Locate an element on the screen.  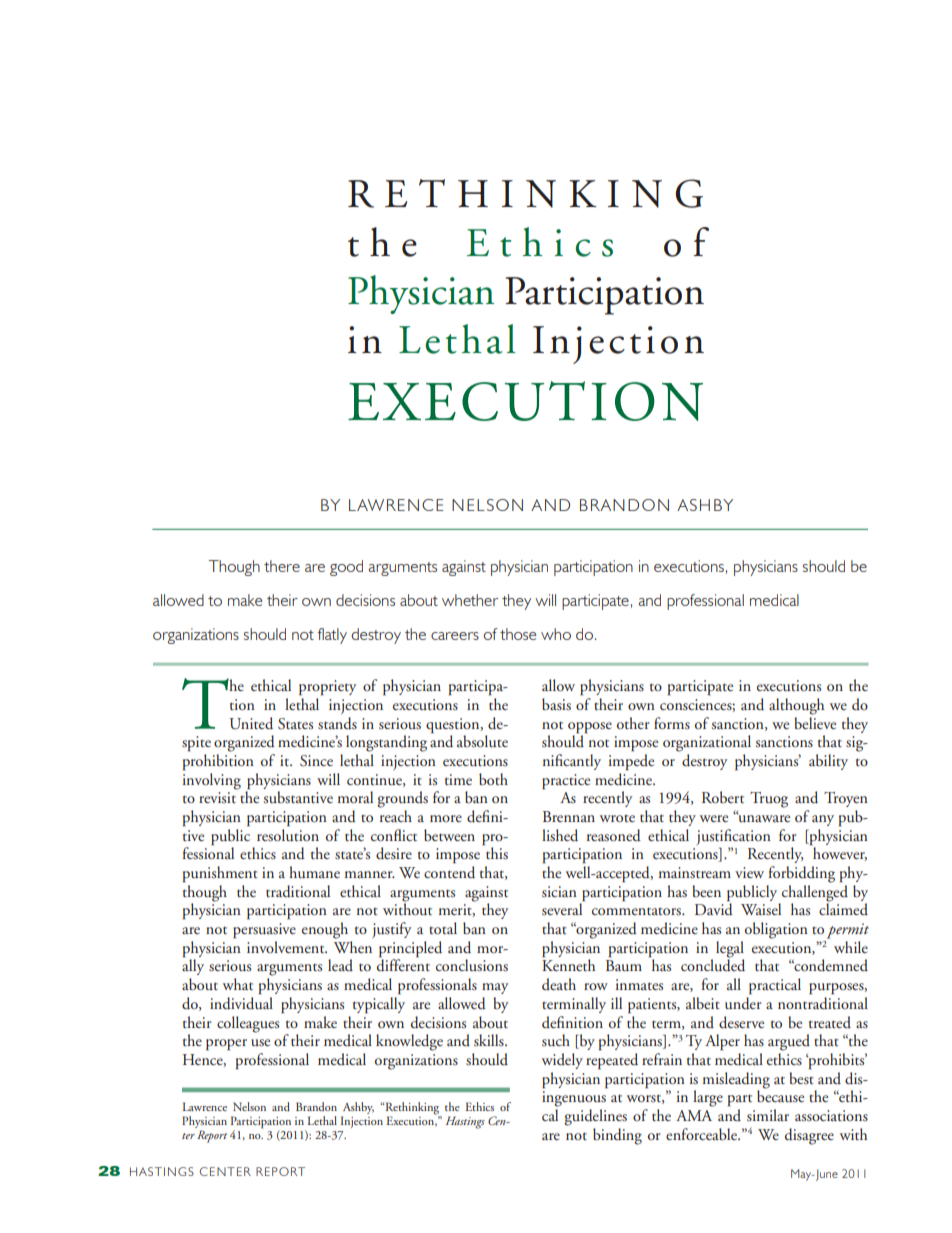
practical is located at coordinates (775, 986).
